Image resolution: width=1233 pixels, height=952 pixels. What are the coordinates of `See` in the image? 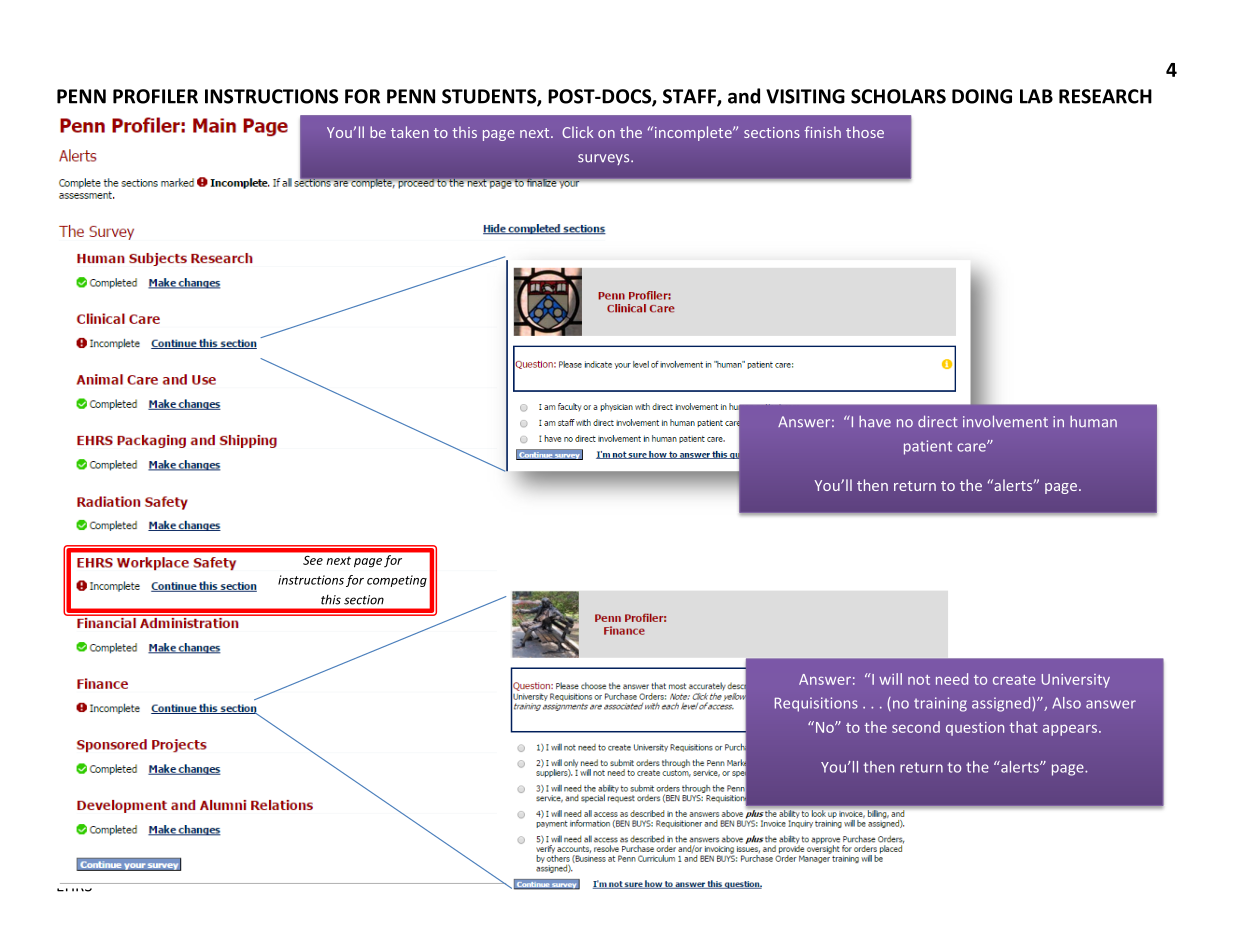 It's located at (313, 560).
